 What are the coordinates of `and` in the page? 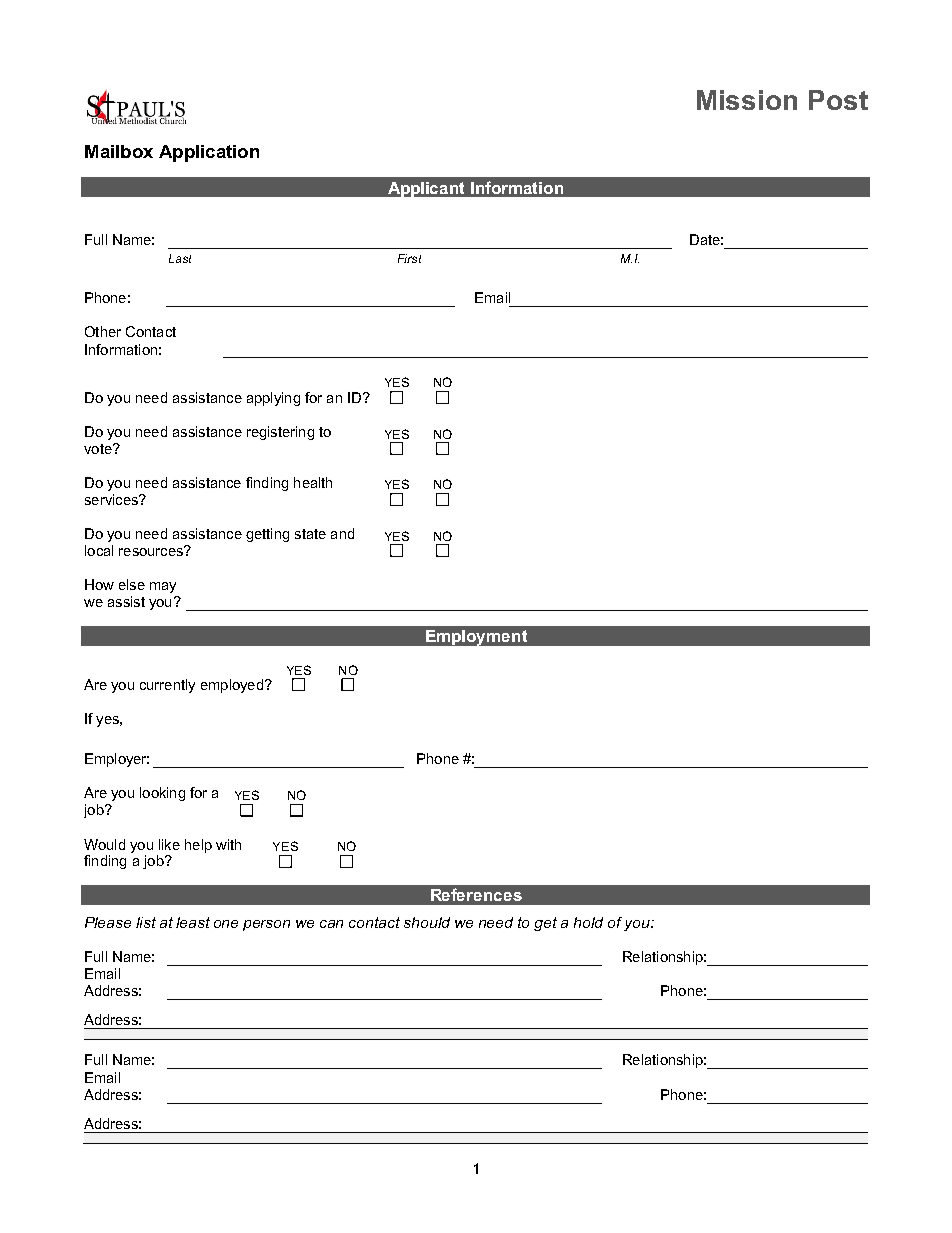 It's located at (342, 533).
